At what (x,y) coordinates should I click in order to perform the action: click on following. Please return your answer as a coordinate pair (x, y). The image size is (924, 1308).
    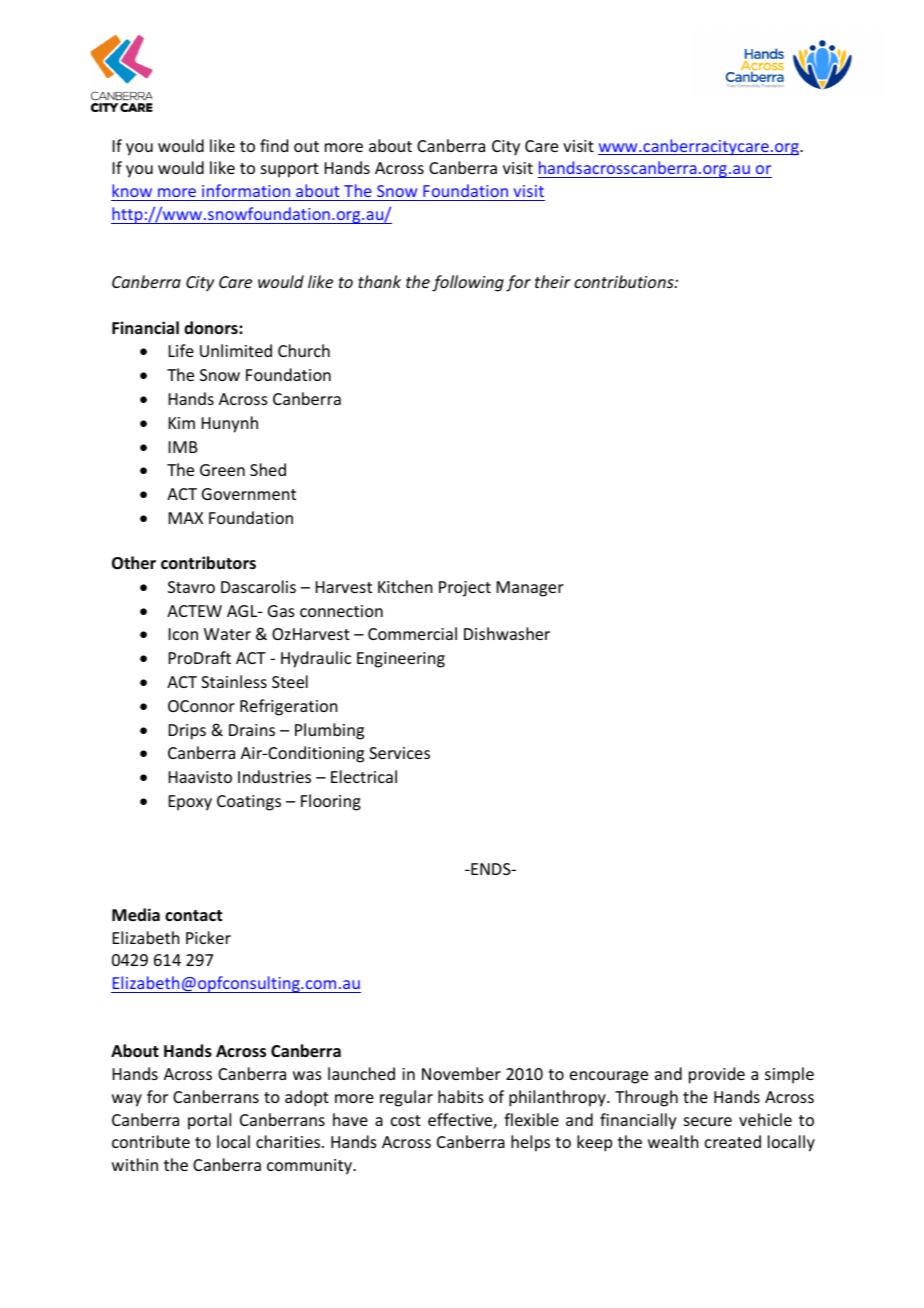
    Looking at the image, I should click on (468, 283).
